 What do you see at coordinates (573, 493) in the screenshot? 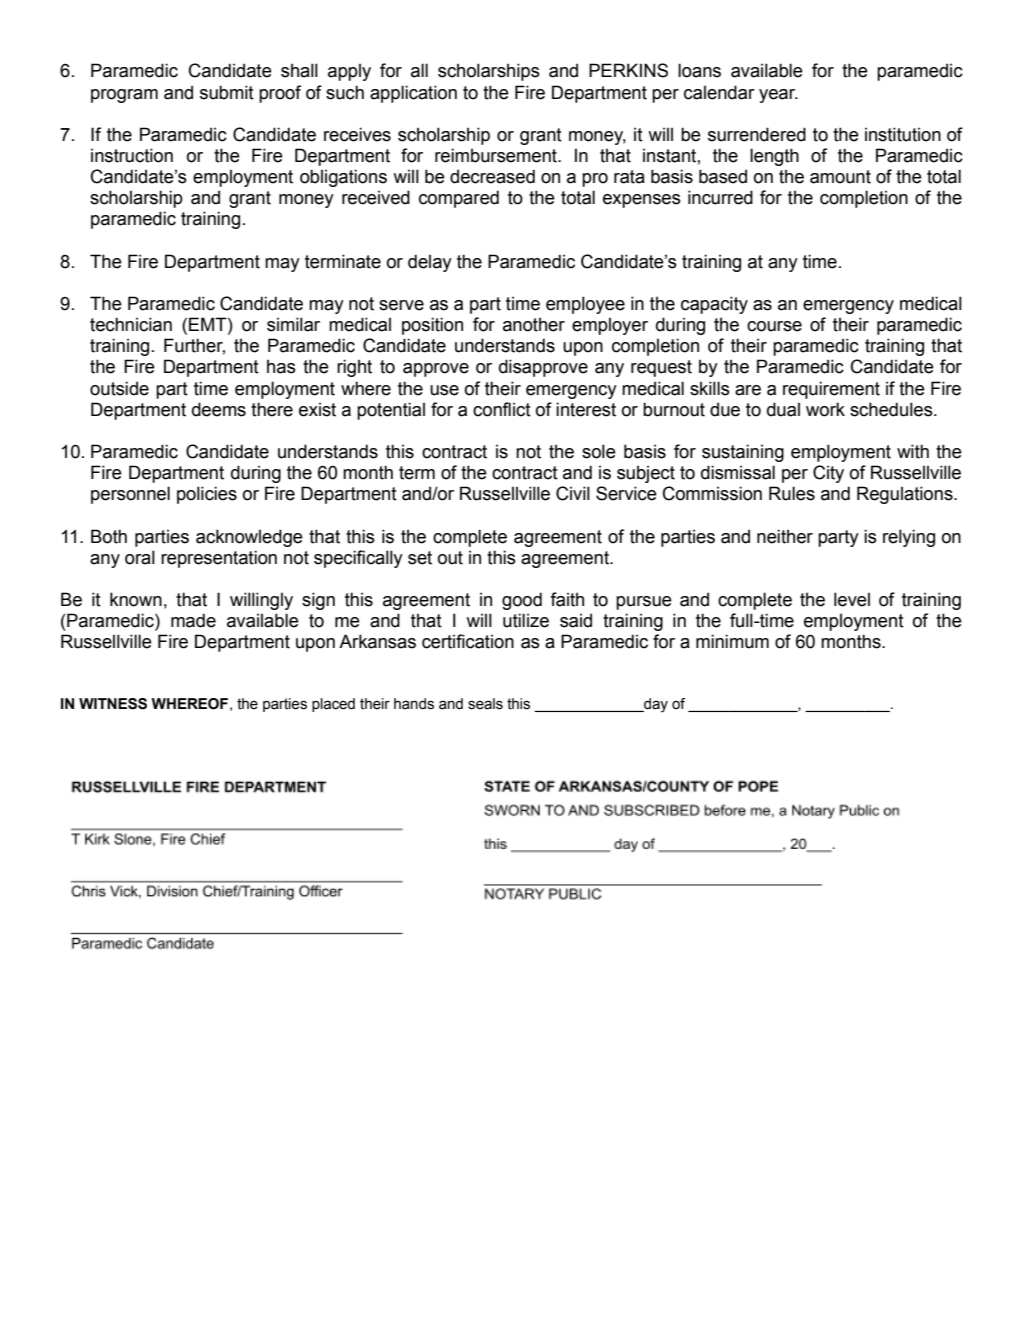
I see `Civil` at bounding box center [573, 493].
